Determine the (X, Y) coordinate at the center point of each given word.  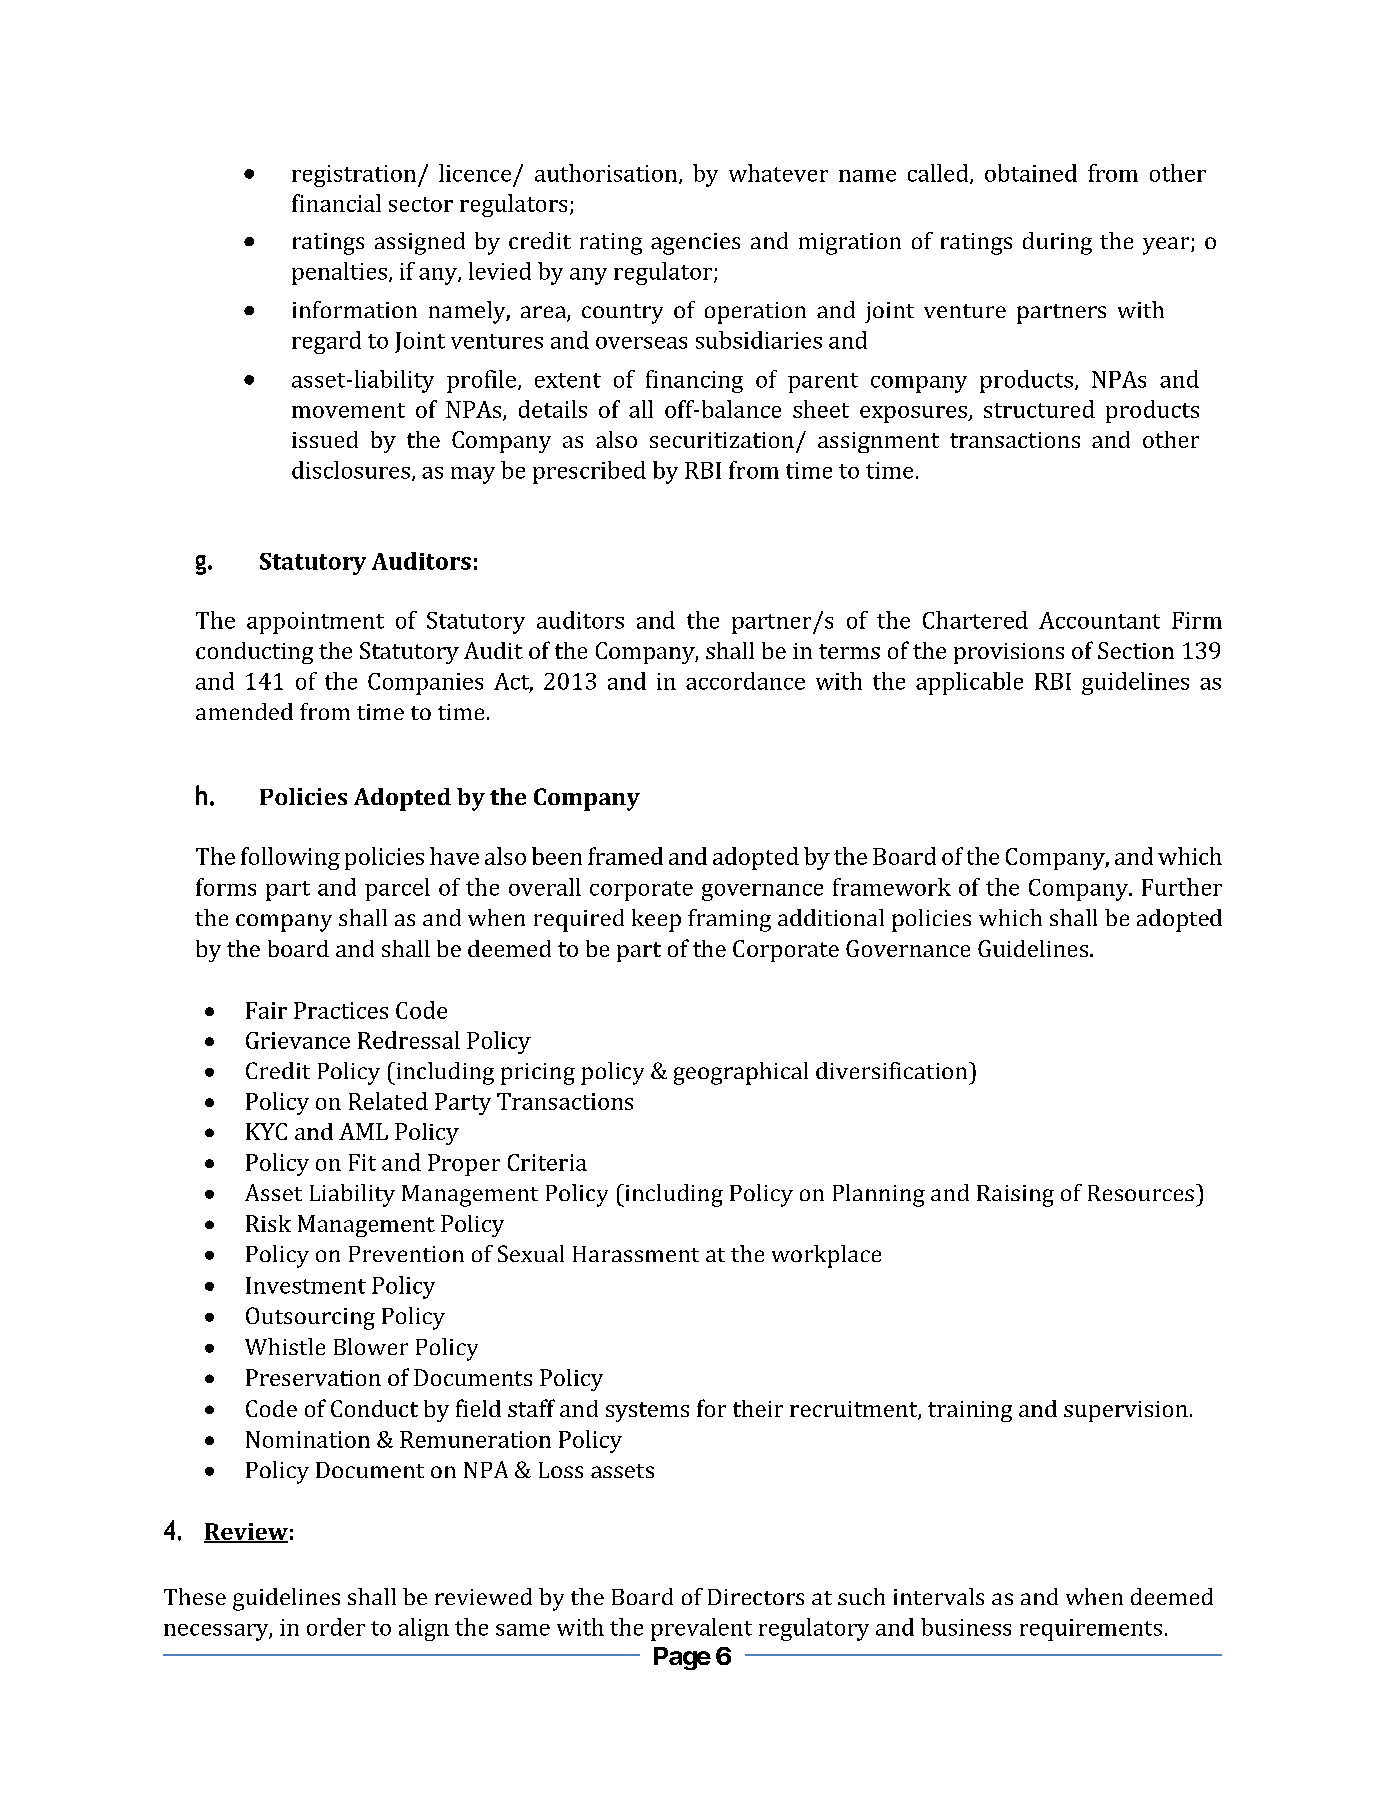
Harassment (636, 1254)
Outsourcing (310, 1318)
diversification (893, 1070)
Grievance (298, 1040)
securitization (722, 440)
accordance (745, 681)
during (1057, 243)
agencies (695, 244)
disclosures (351, 470)
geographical (741, 1073)
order (336, 1627)
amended (244, 711)
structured (1039, 409)
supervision (1126, 1411)
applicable (969, 683)
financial (336, 203)
